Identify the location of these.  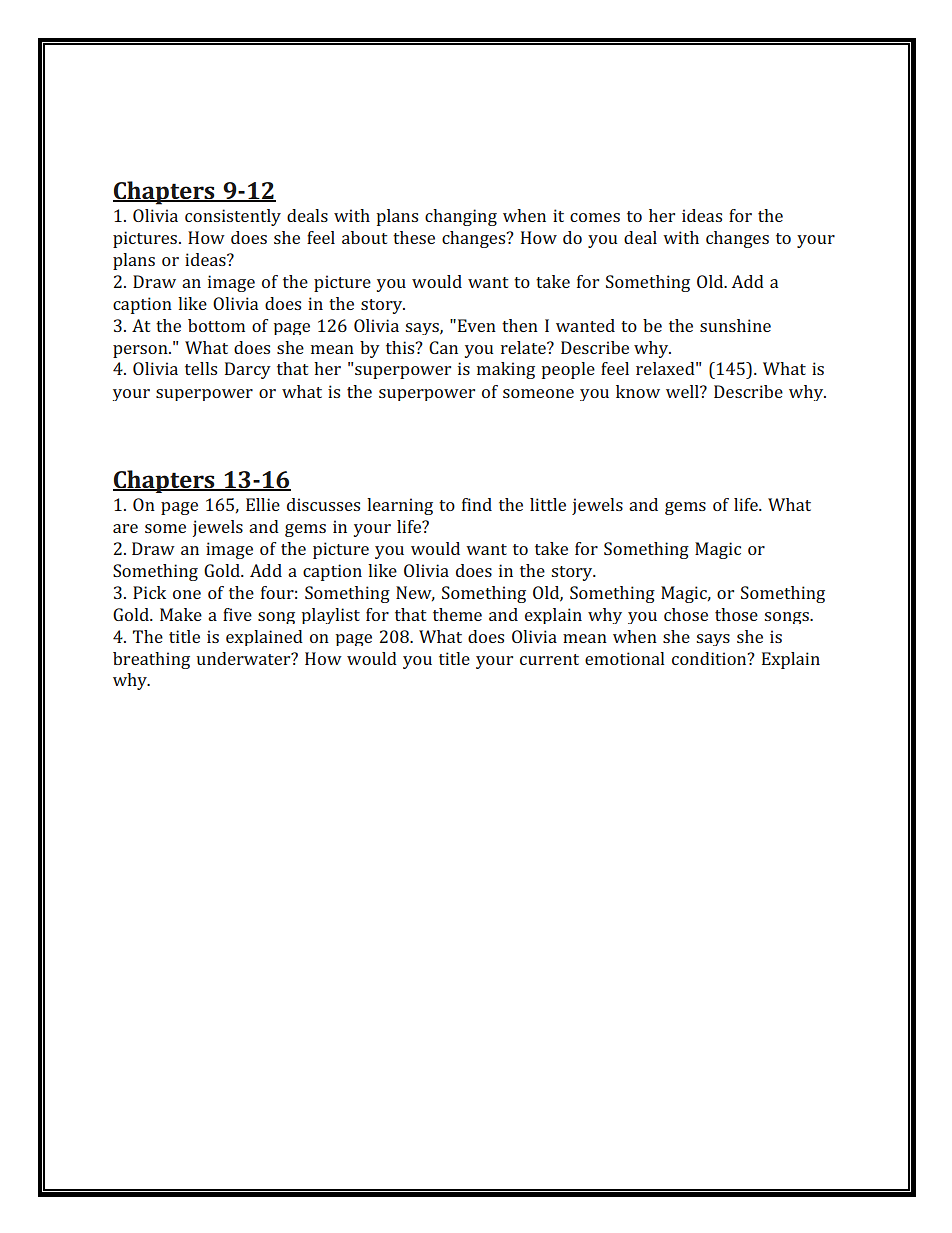
(414, 237).
